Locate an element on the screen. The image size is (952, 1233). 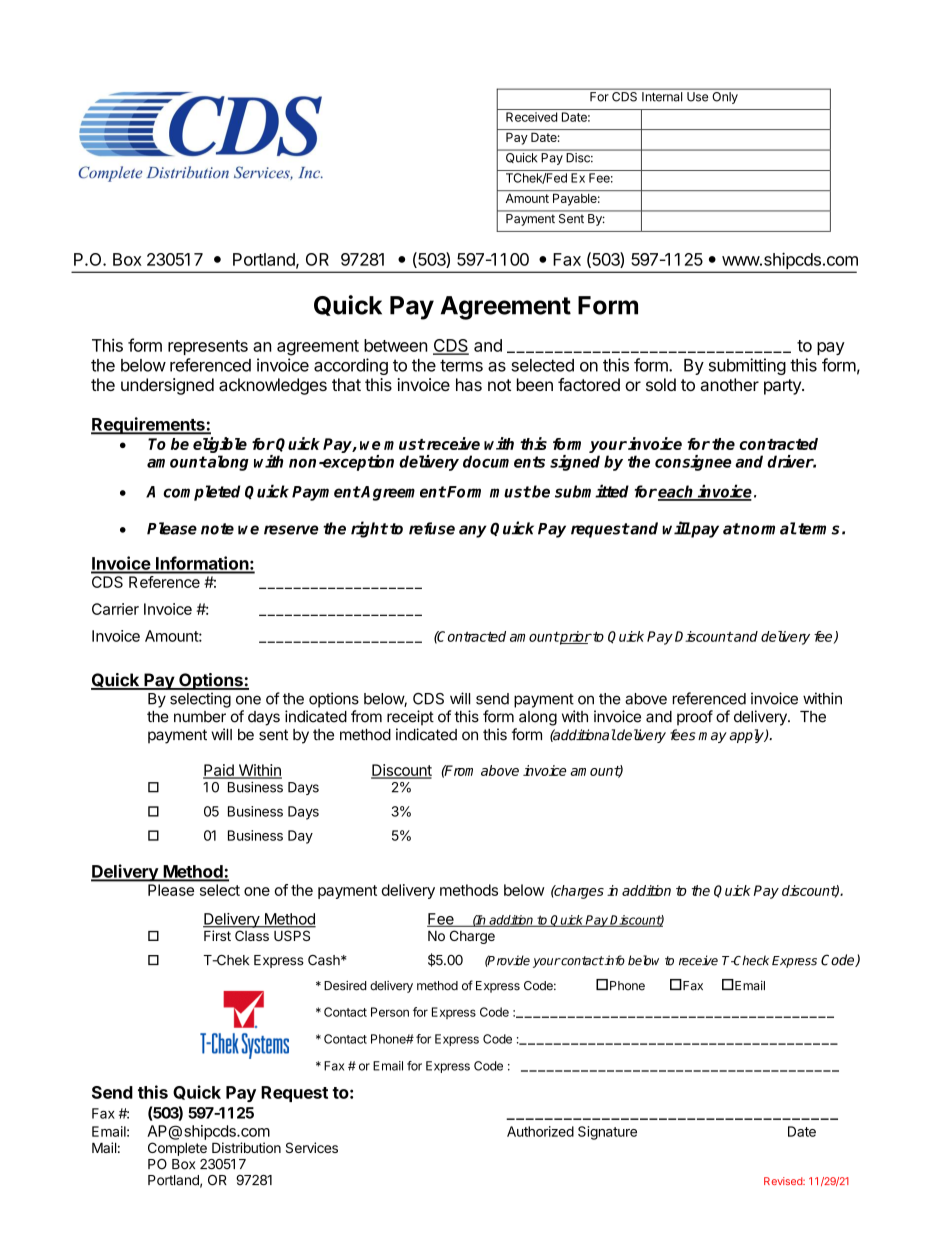
Distribution is located at coordinates (246, 1147).
